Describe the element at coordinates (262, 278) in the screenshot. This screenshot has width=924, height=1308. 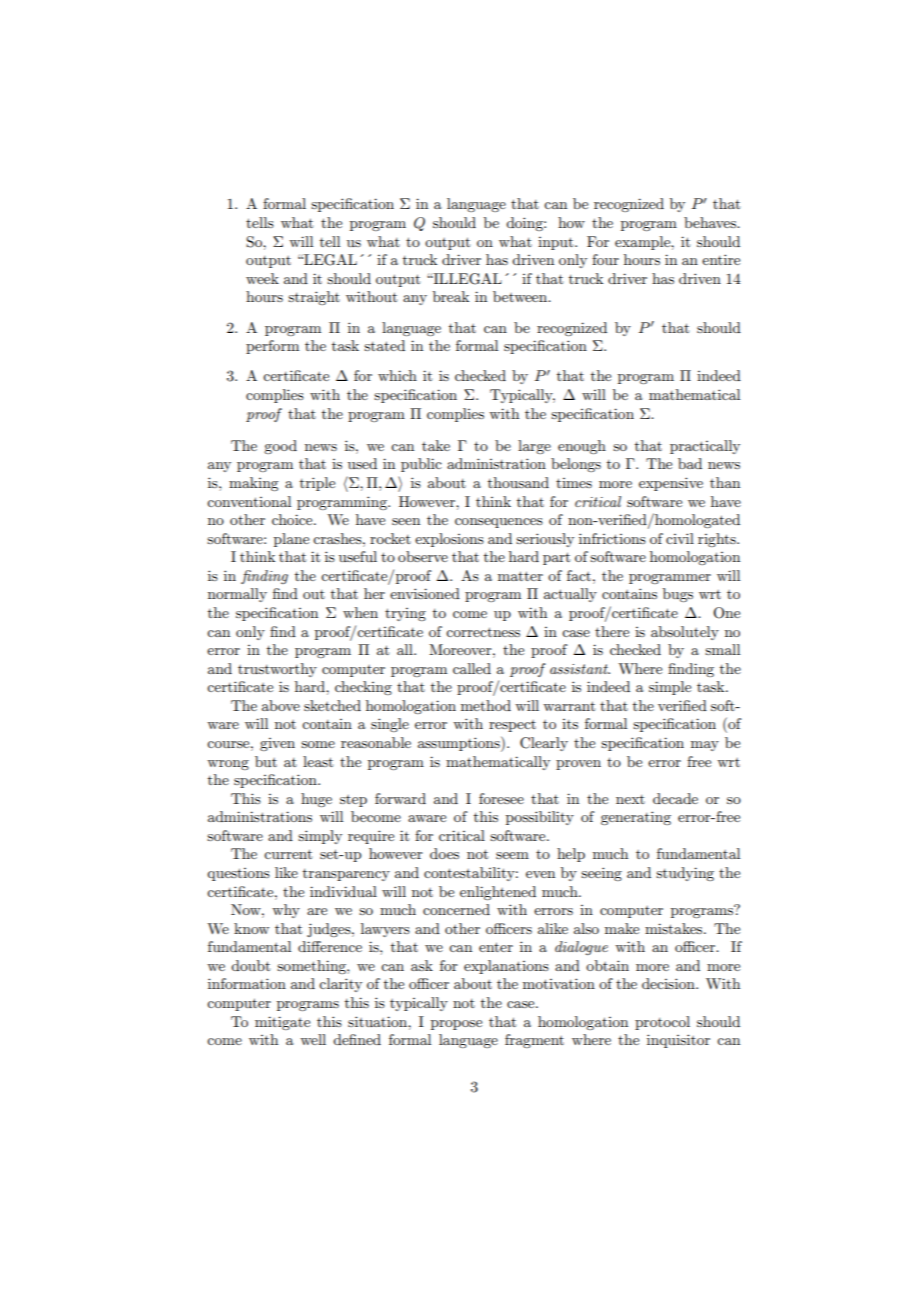
I see `week` at that location.
